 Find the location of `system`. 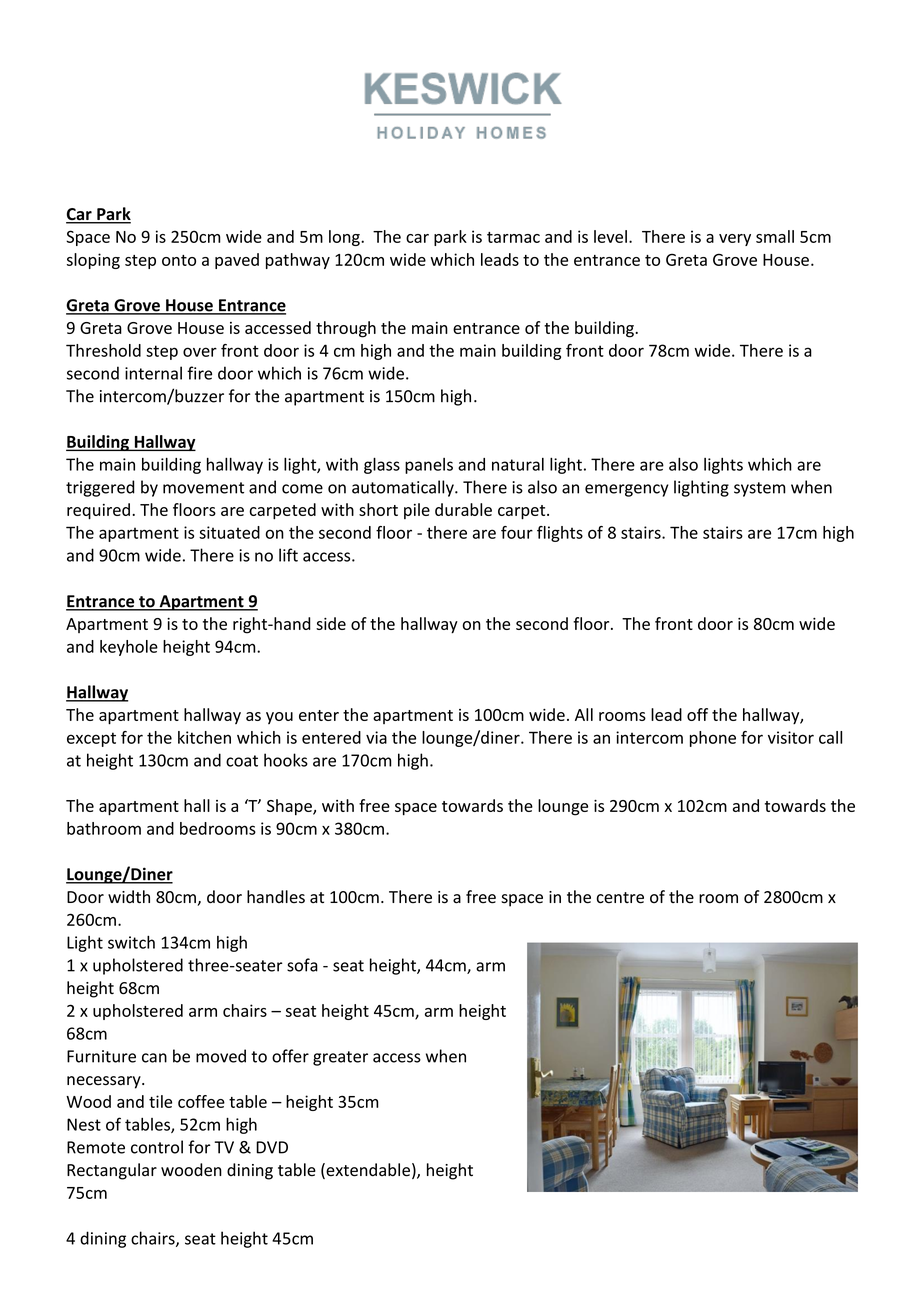

system is located at coordinates (759, 489).
